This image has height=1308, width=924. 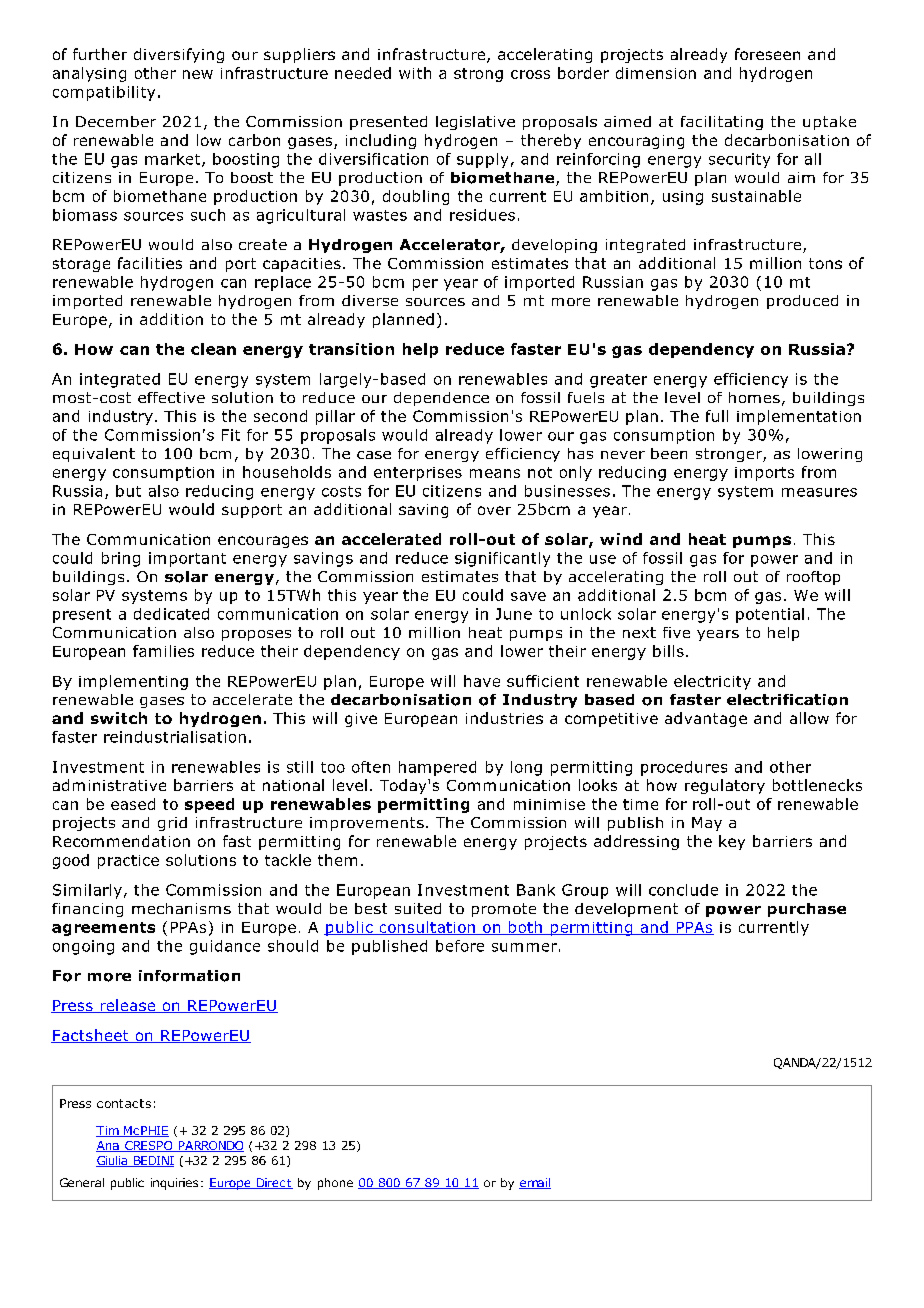 I want to click on email, so click(x=535, y=1183).
